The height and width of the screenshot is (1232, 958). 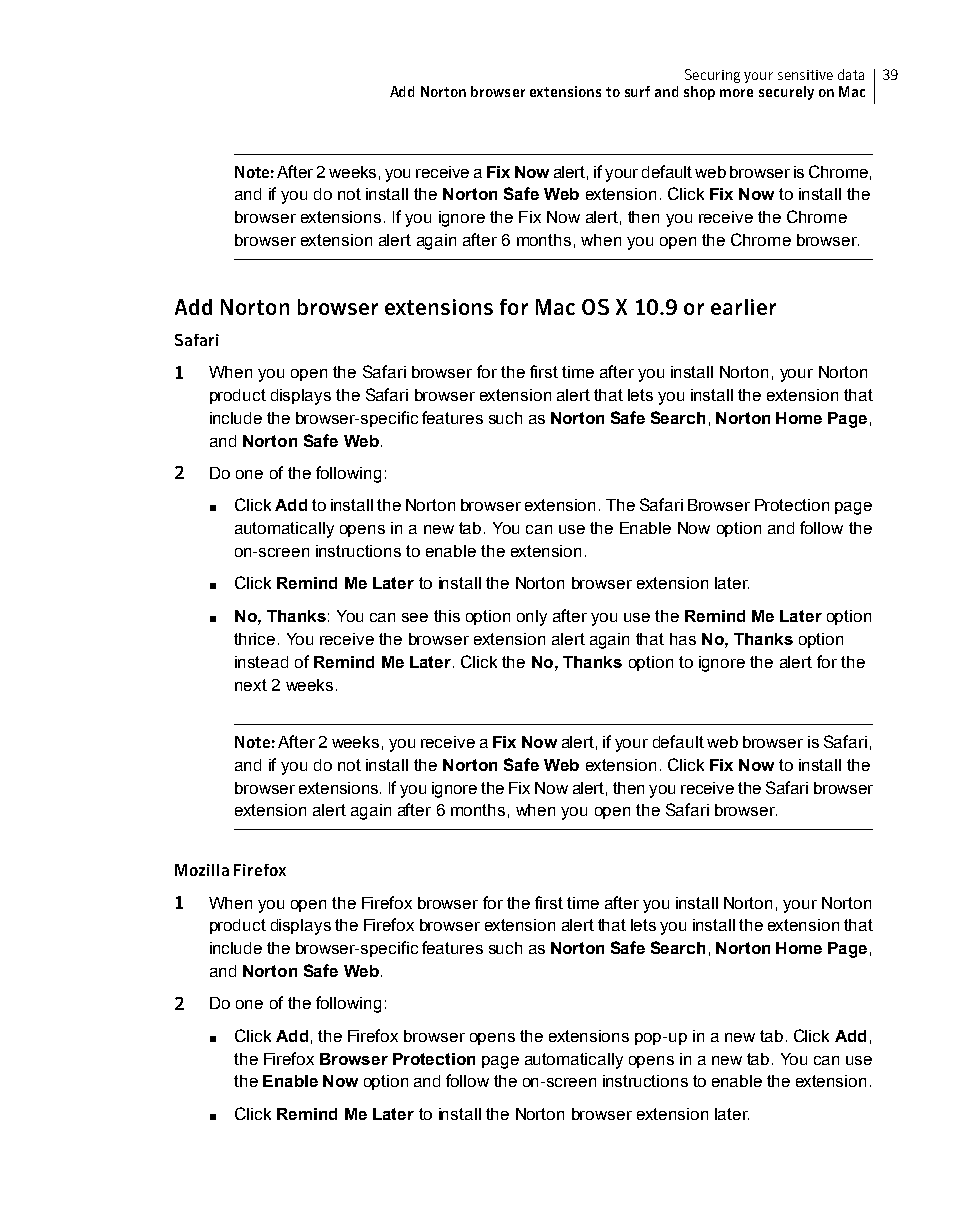 What do you see at coordinates (743, 307) in the screenshot?
I see `earlier` at bounding box center [743, 307].
